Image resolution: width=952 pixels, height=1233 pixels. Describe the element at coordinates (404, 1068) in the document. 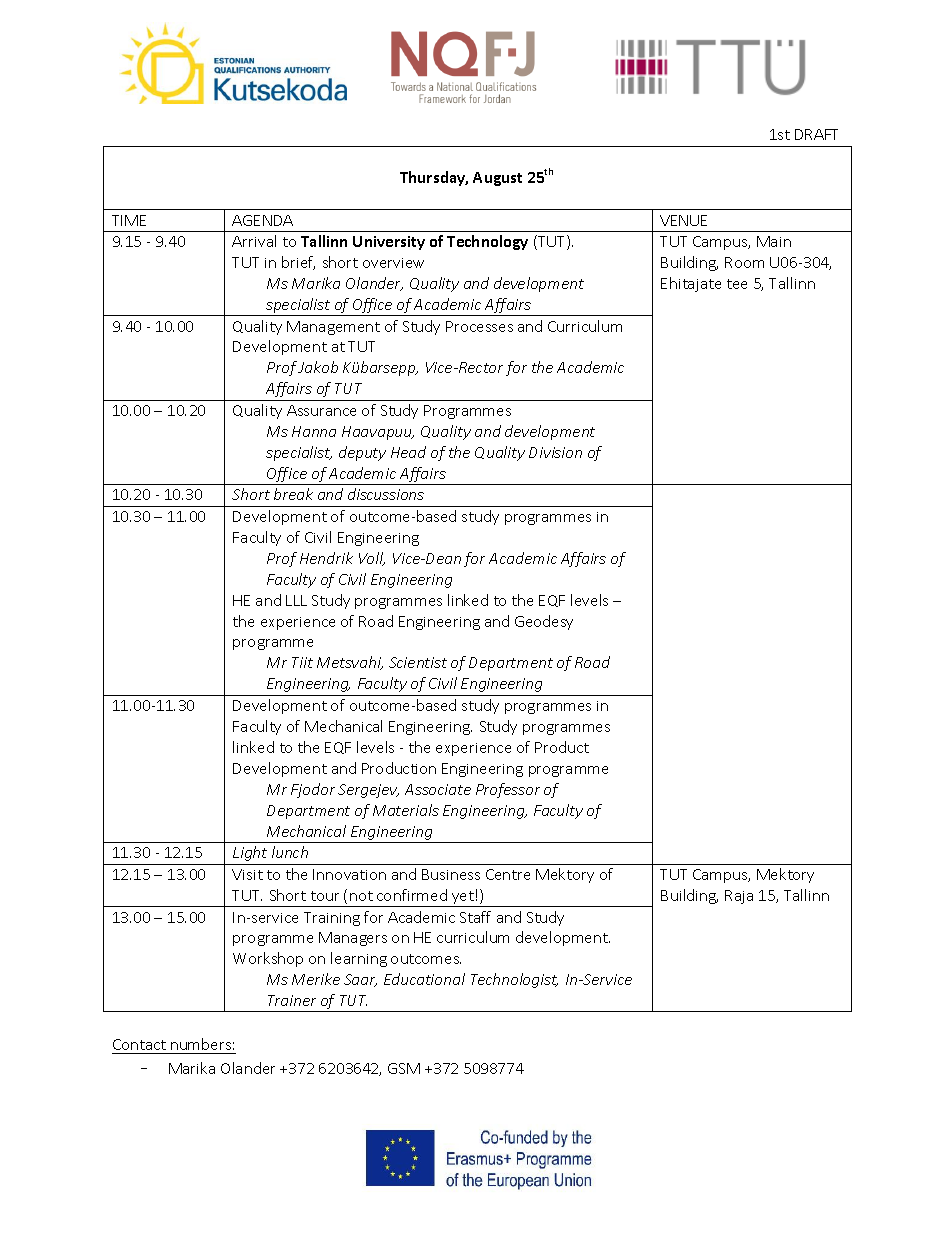

I see `GSM` at that location.
